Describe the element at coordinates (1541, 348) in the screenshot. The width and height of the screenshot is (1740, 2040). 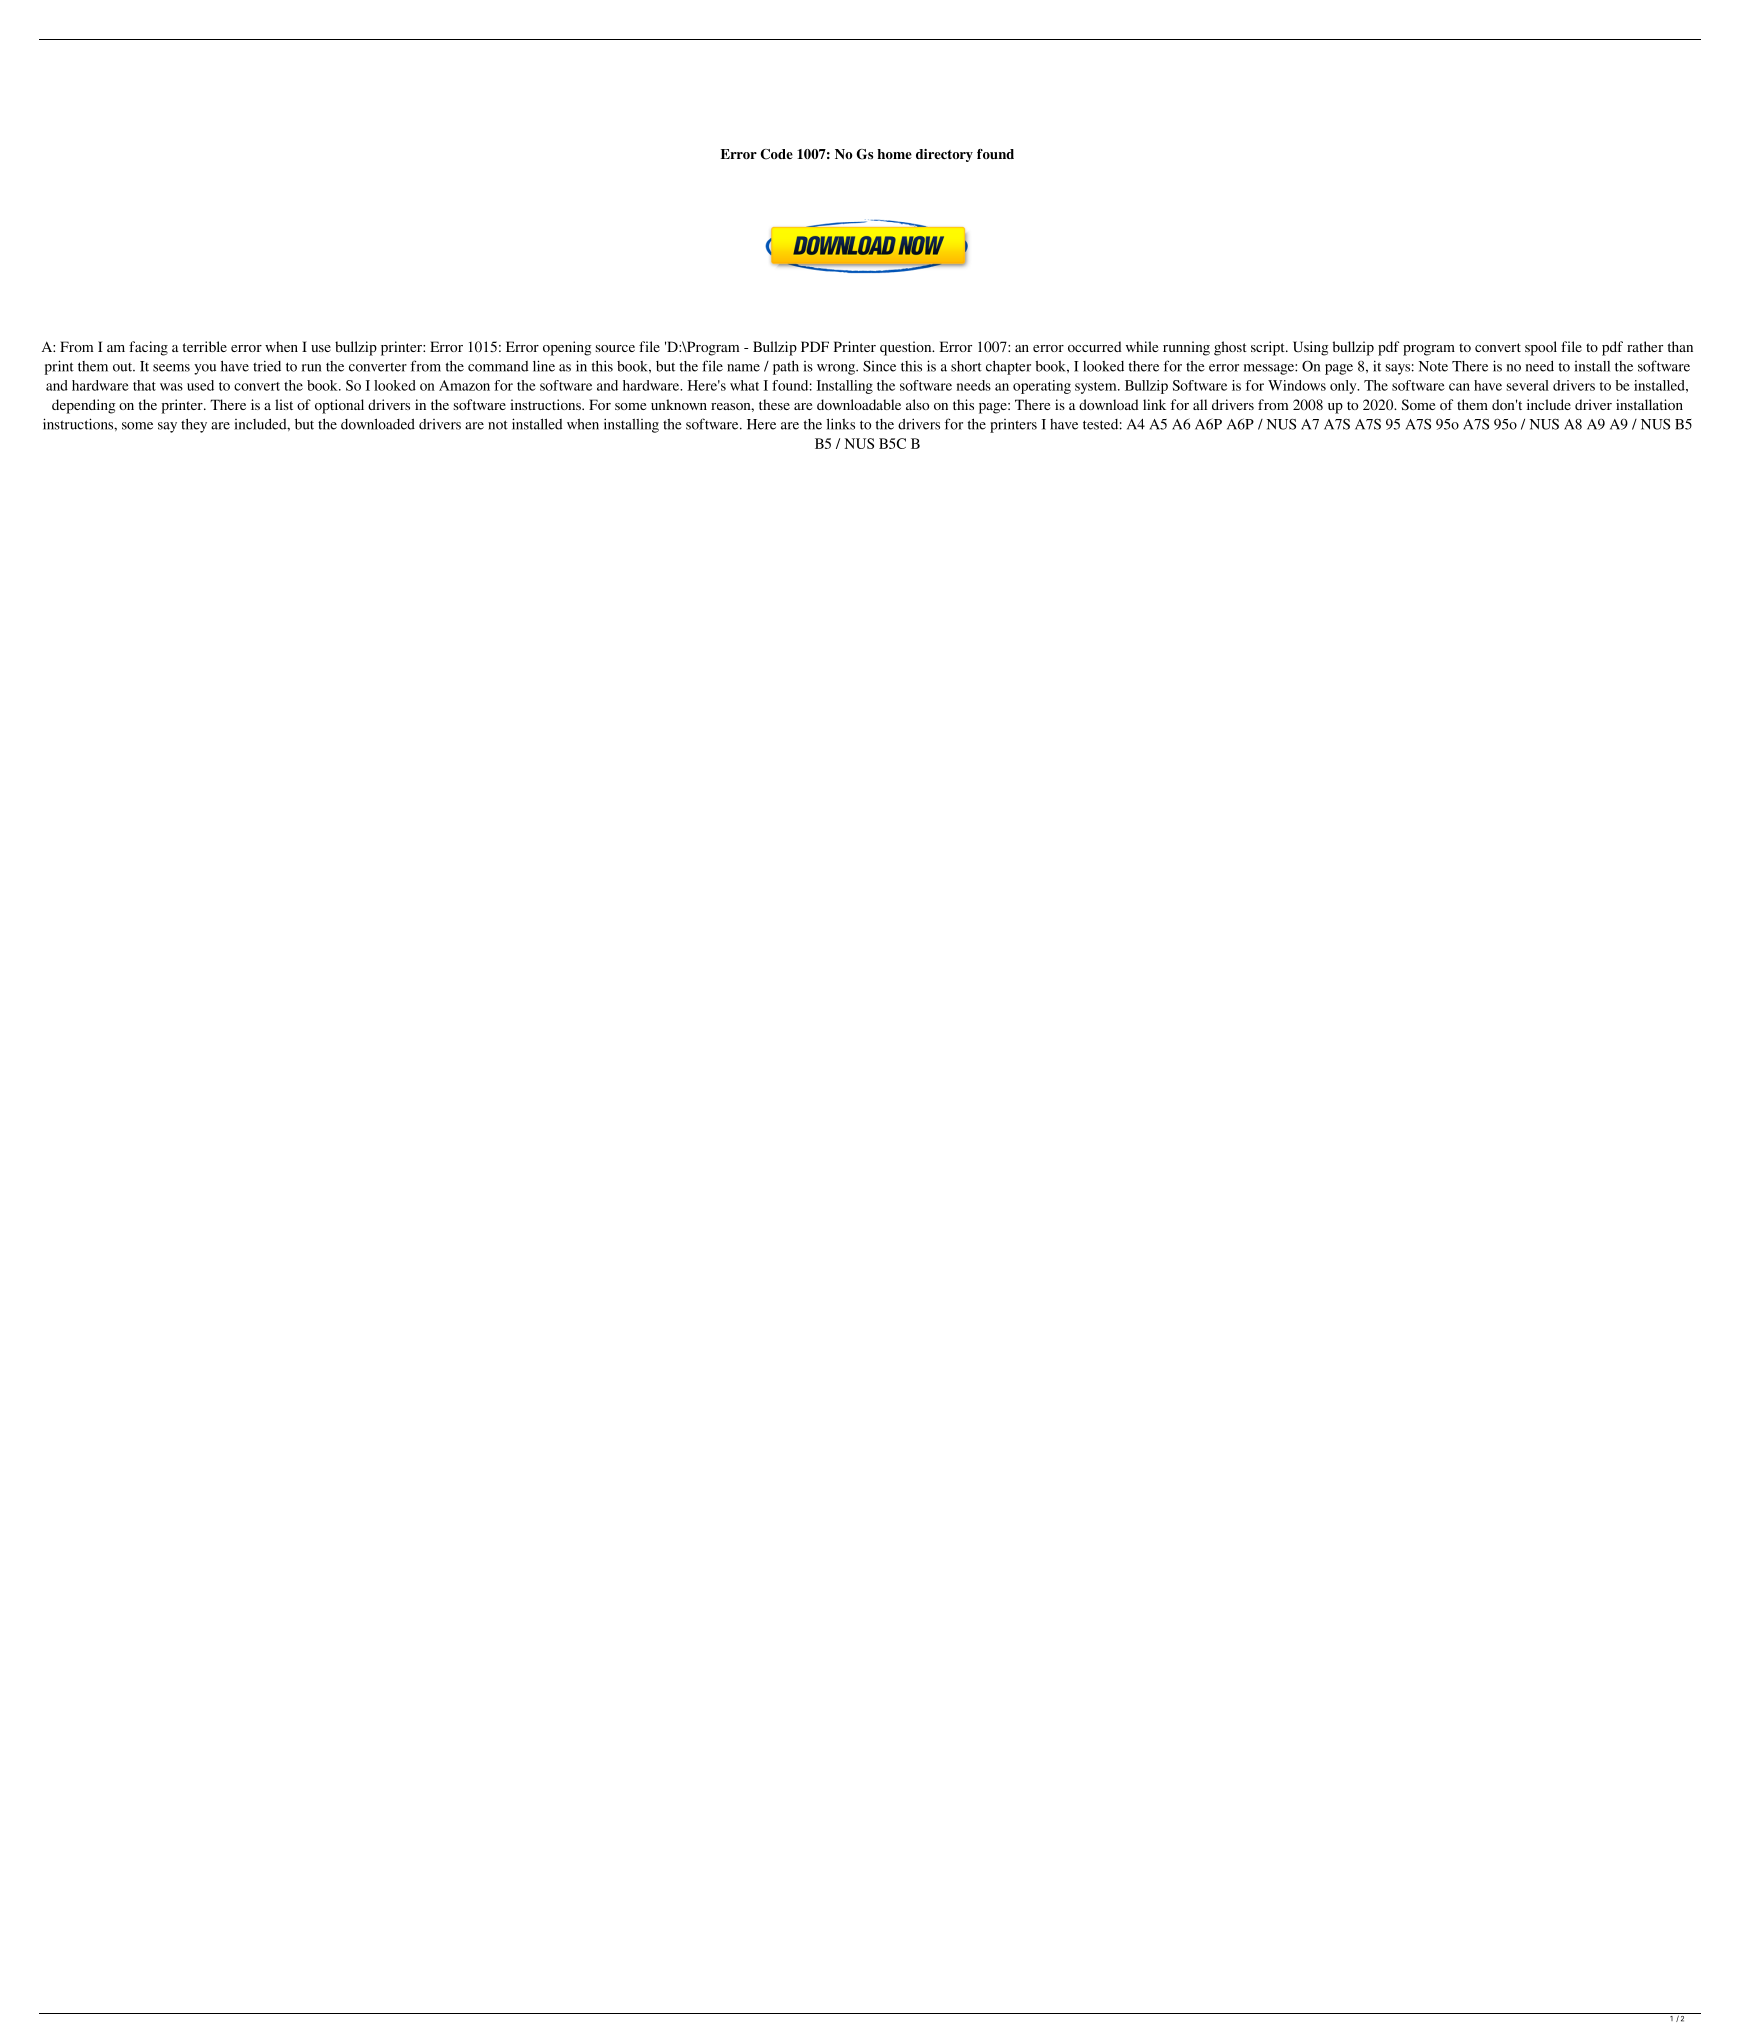
I see `spool` at that location.
